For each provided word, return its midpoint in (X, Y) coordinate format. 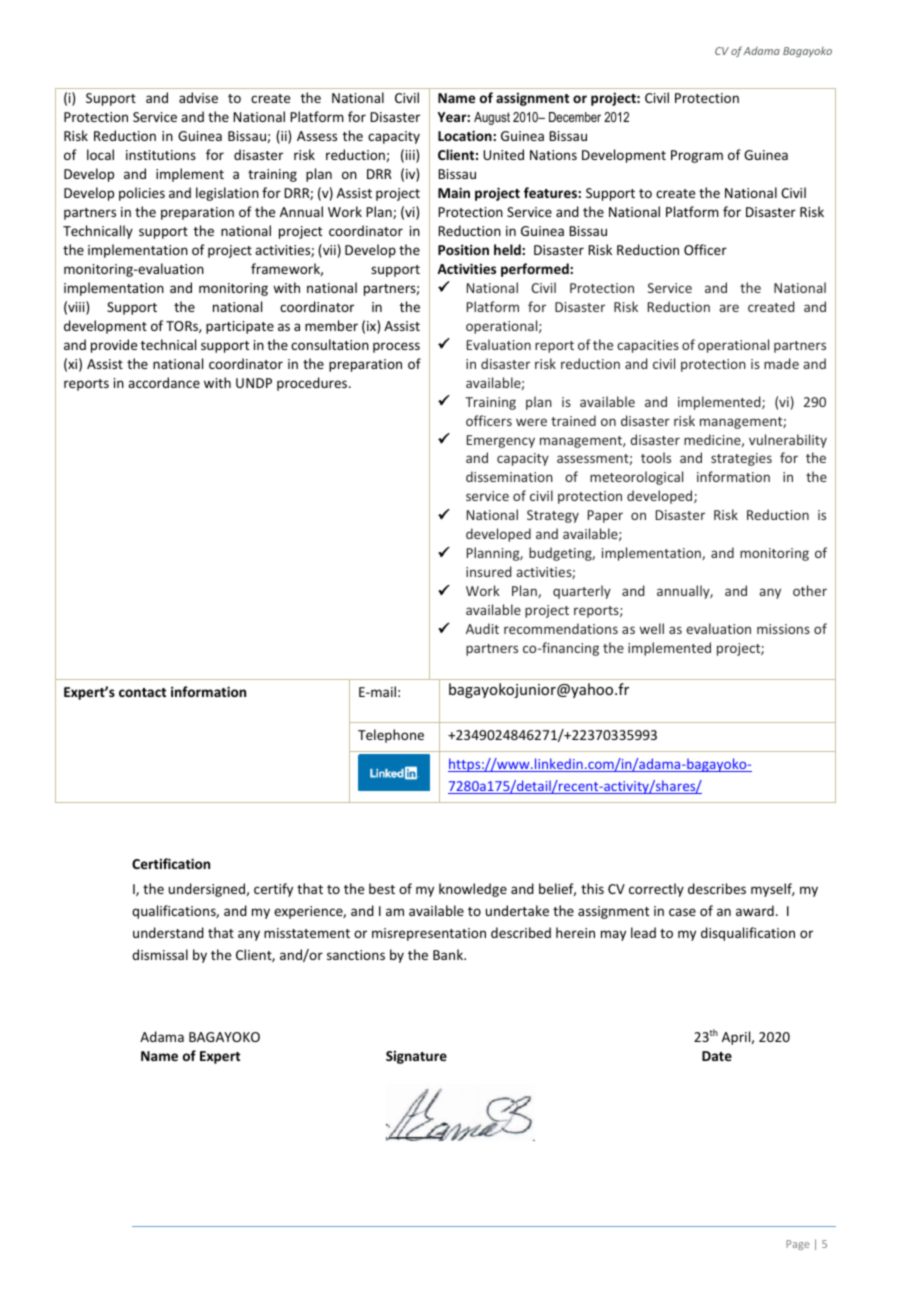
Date (717, 1056)
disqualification (748, 934)
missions (783, 629)
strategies (741, 459)
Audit (482, 628)
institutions (161, 155)
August (492, 118)
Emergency (501, 441)
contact (142, 692)
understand (168, 932)
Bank (449, 954)
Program (697, 156)
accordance (164, 382)
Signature (416, 1057)
